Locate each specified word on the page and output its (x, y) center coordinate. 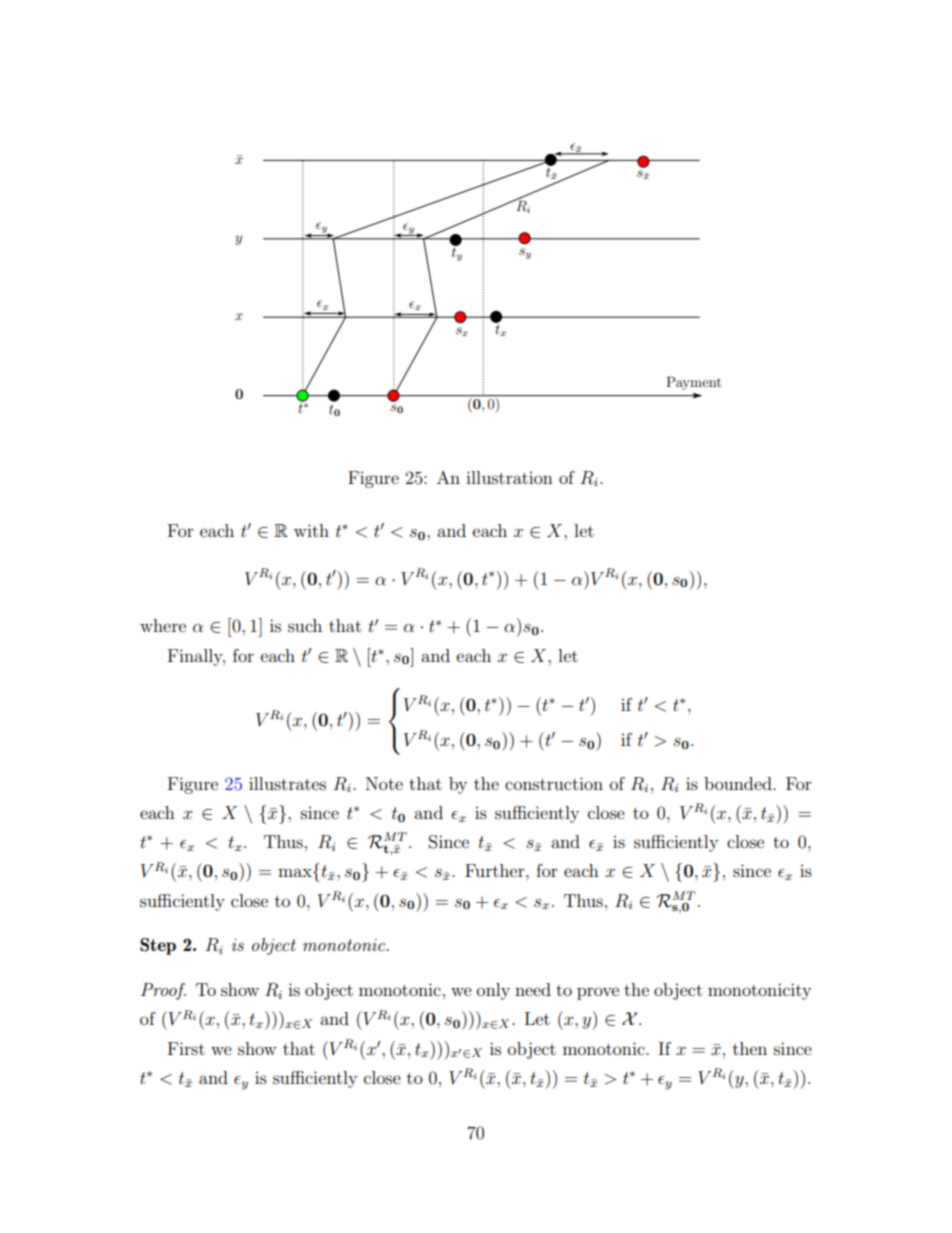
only (493, 991)
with (311, 530)
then (750, 1048)
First (186, 1048)
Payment (694, 383)
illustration (509, 477)
